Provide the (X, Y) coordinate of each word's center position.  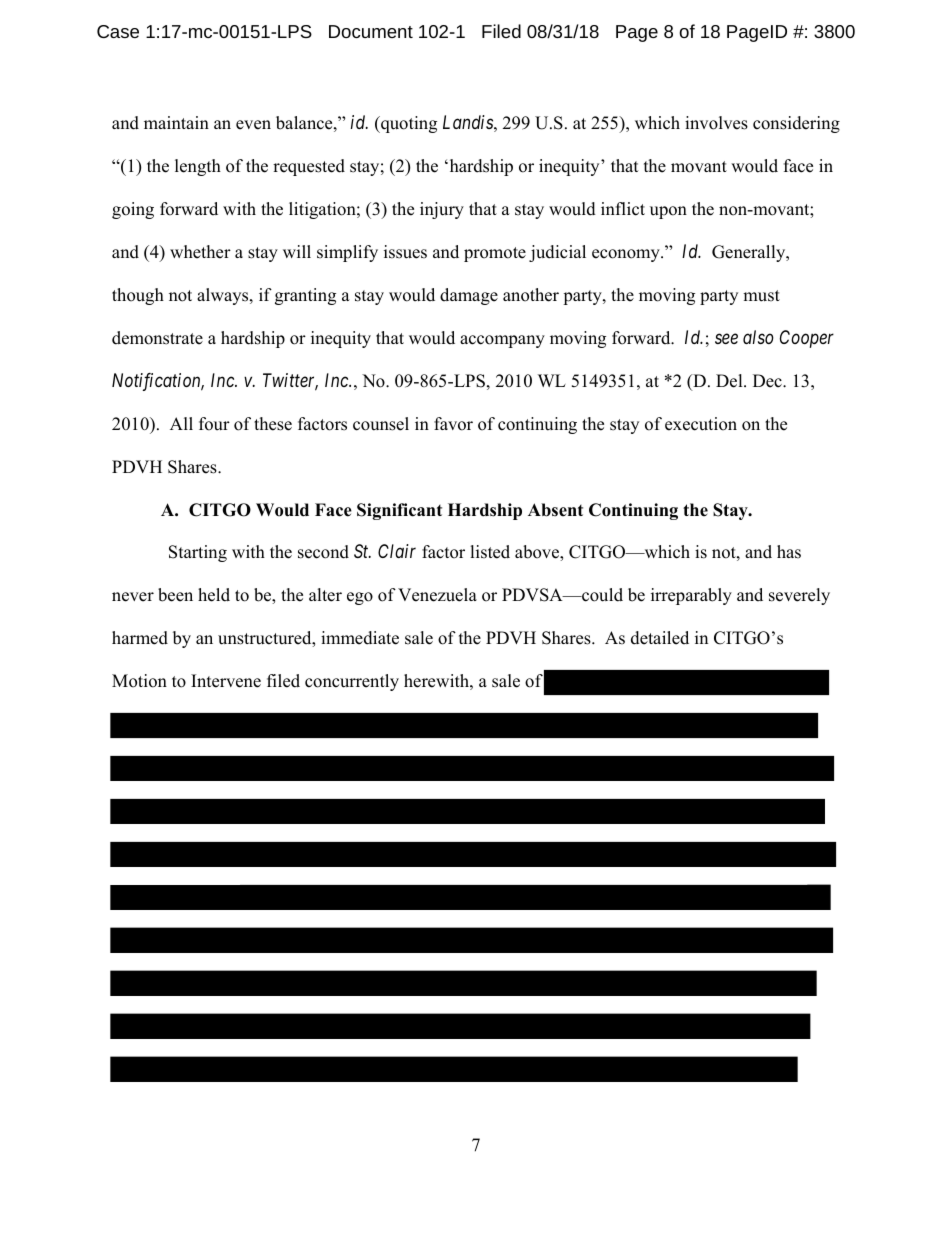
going (133, 210)
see (726, 338)
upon (668, 212)
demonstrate (157, 338)
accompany (502, 341)
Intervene (226, 681)
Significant (399, 511)
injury (442, 210)
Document (371, 31)
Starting (198, 553)
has (789, 552)
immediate (360, 638)
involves (716, 123)
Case (118, 31)
